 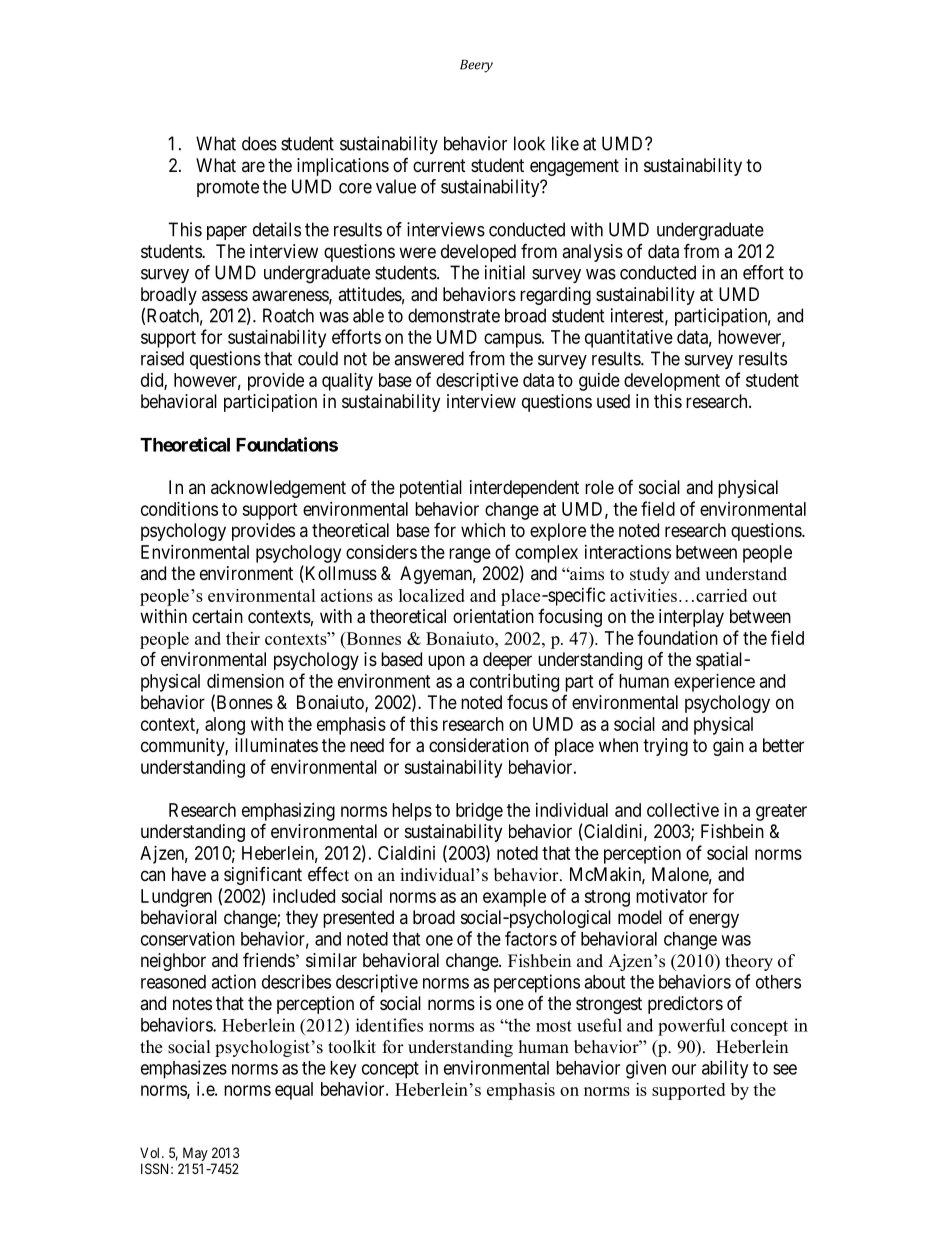 I want to click on May, so click(x=195, y=1154).
